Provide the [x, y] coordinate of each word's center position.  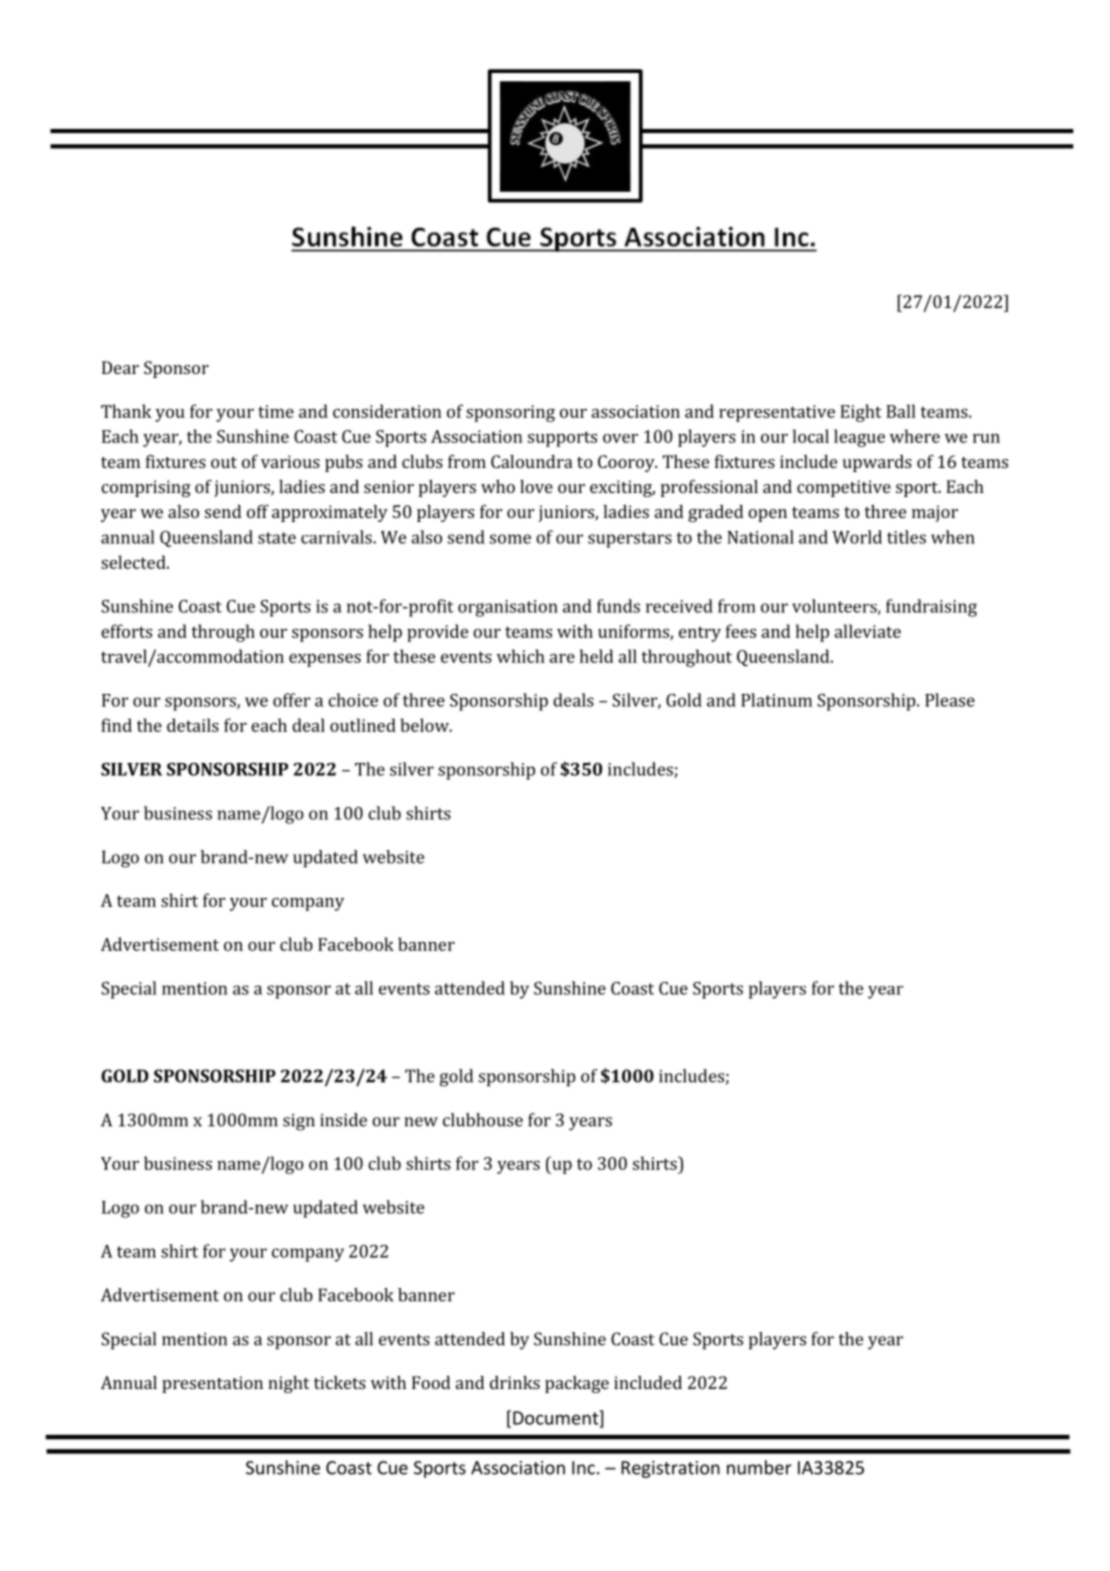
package [577, 1384]
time [276, 411]
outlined [363, 725]
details [193, 725]
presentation [212, 1384]
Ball [901, 411]
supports [562, 439]
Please [950, 700]
